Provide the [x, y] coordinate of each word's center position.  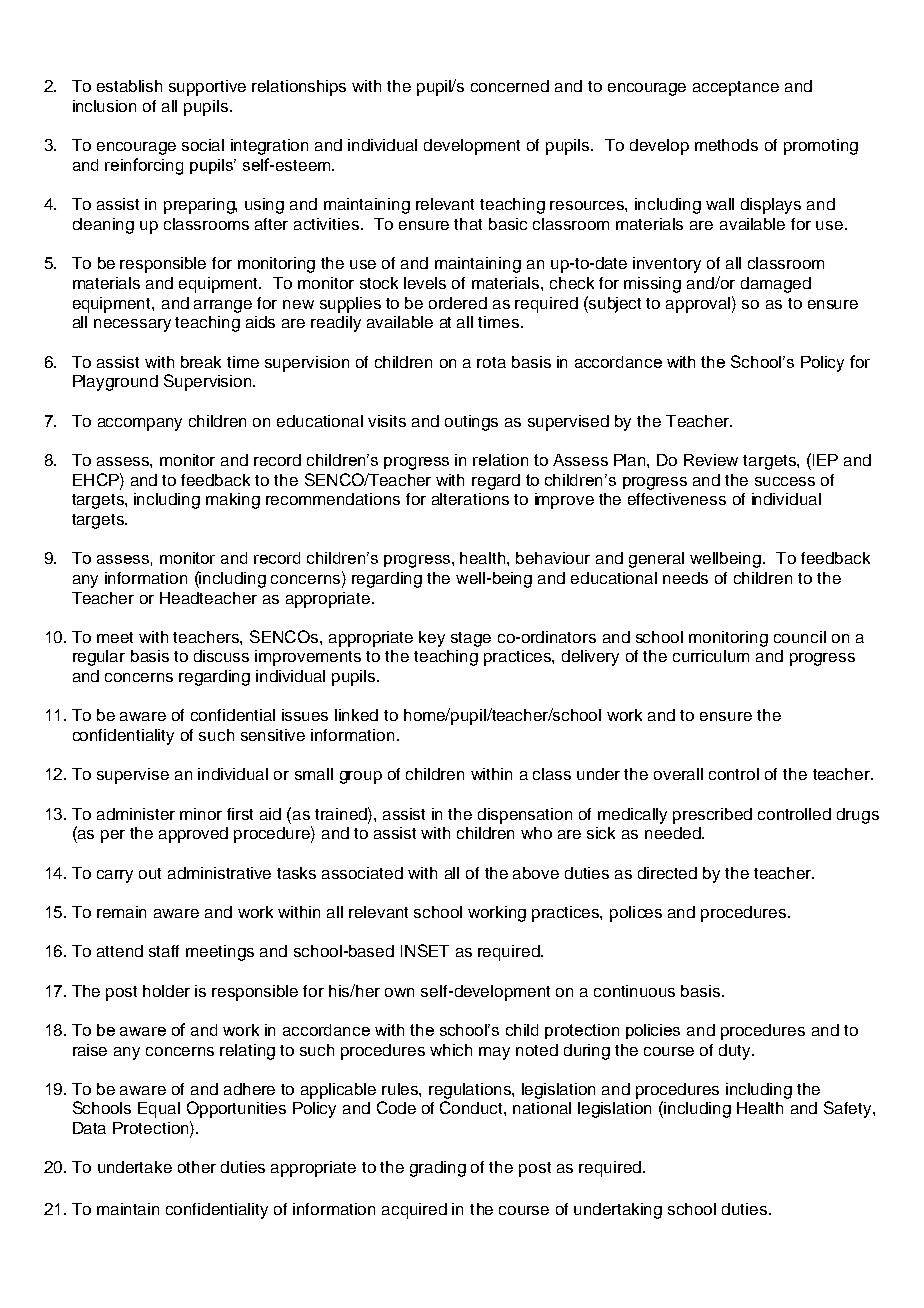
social [203, 145]
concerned [510, 86]
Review [711, 460]
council [800, 637]
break [201, 362]
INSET [425, 950]
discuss [221, 656]
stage [471, 639]
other [197, 1167]
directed [667, 873]
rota [491, 362]
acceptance [736, 88]
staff [164, 951]
